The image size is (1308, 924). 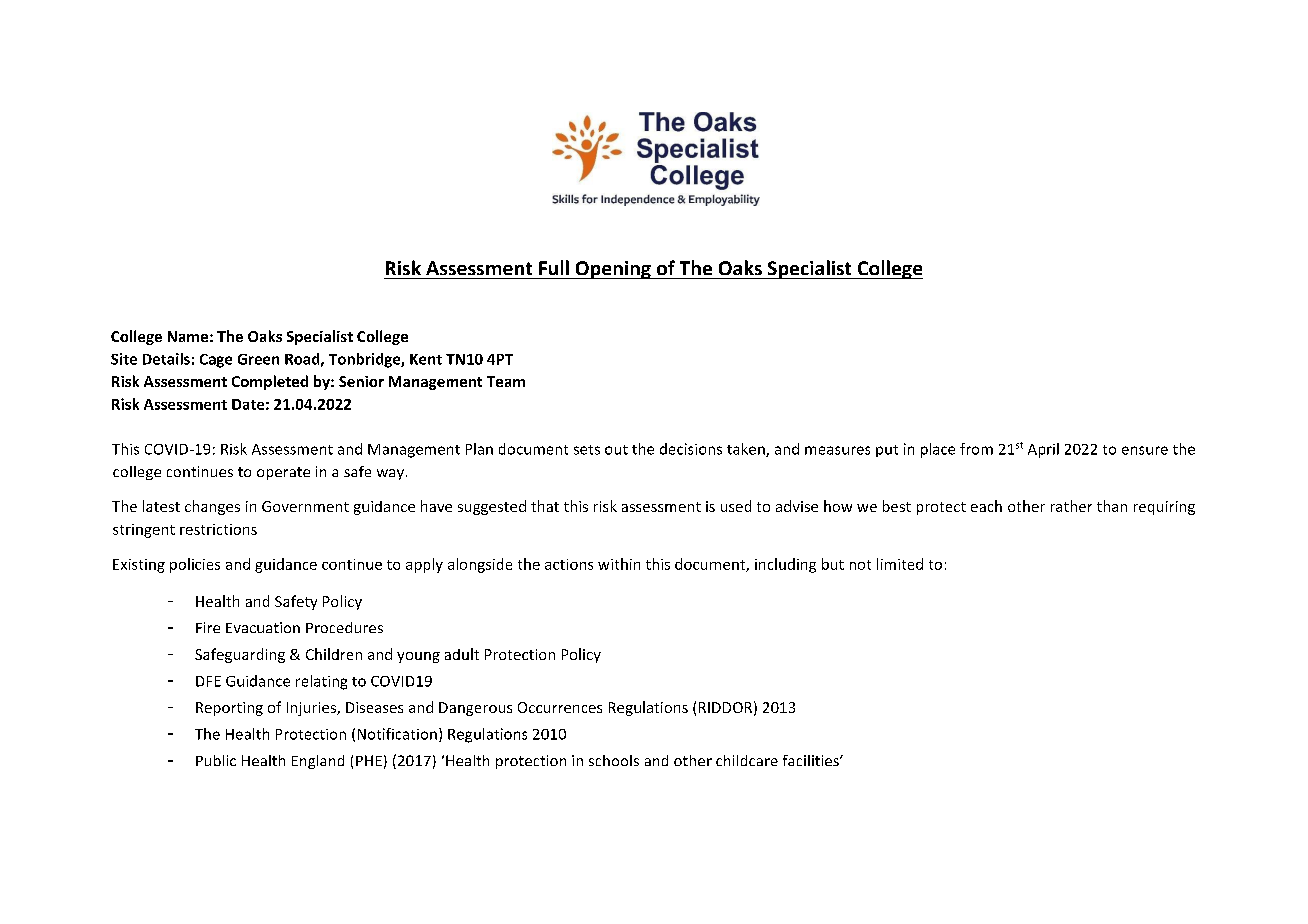 What do you see at coordinates (270, 382) in the page?
I see `Completed` at bounding box center [270, 382].
